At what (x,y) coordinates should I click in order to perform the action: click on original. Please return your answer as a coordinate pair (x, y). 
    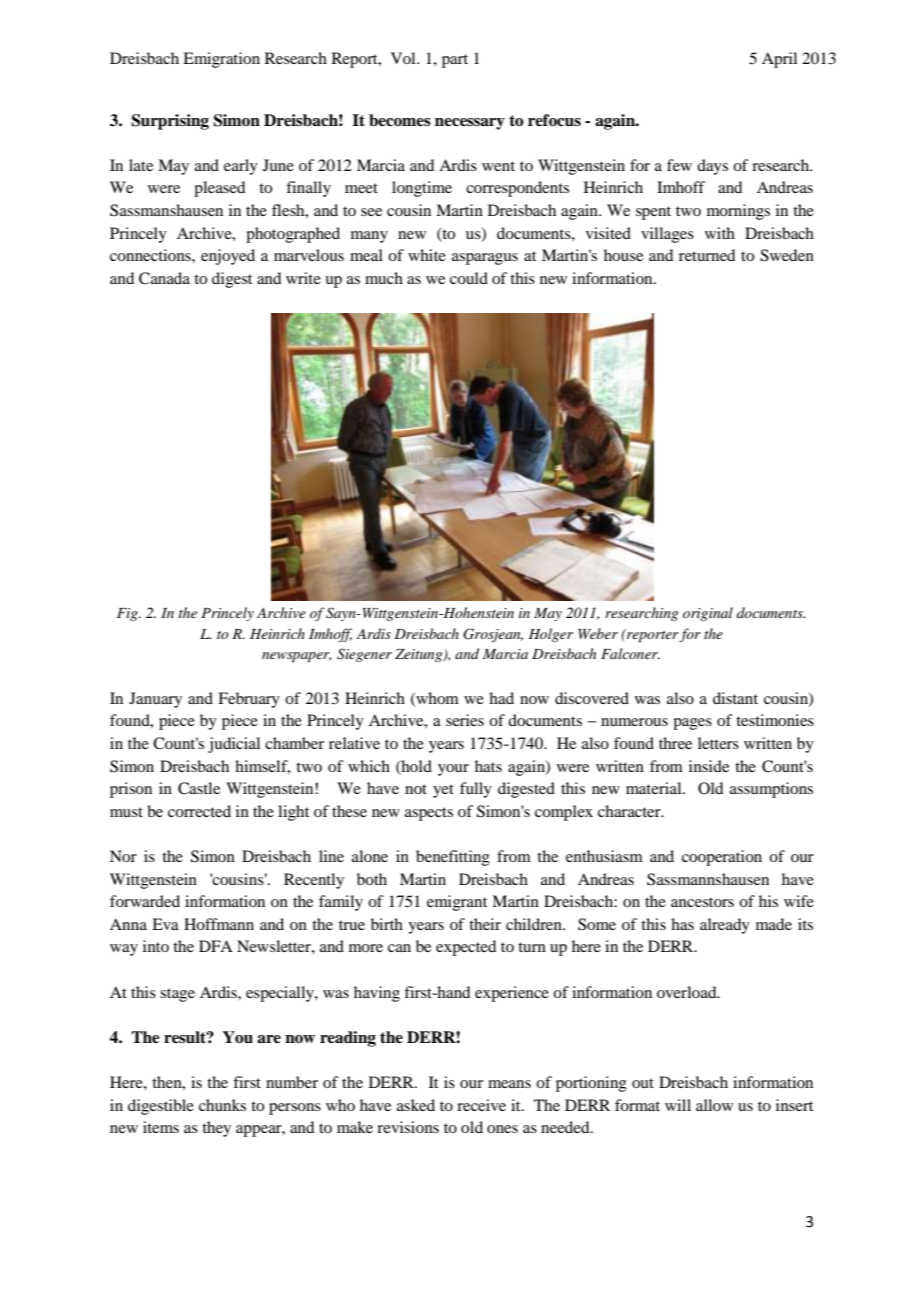
    Looking at the image, I should click on (708, 614).
